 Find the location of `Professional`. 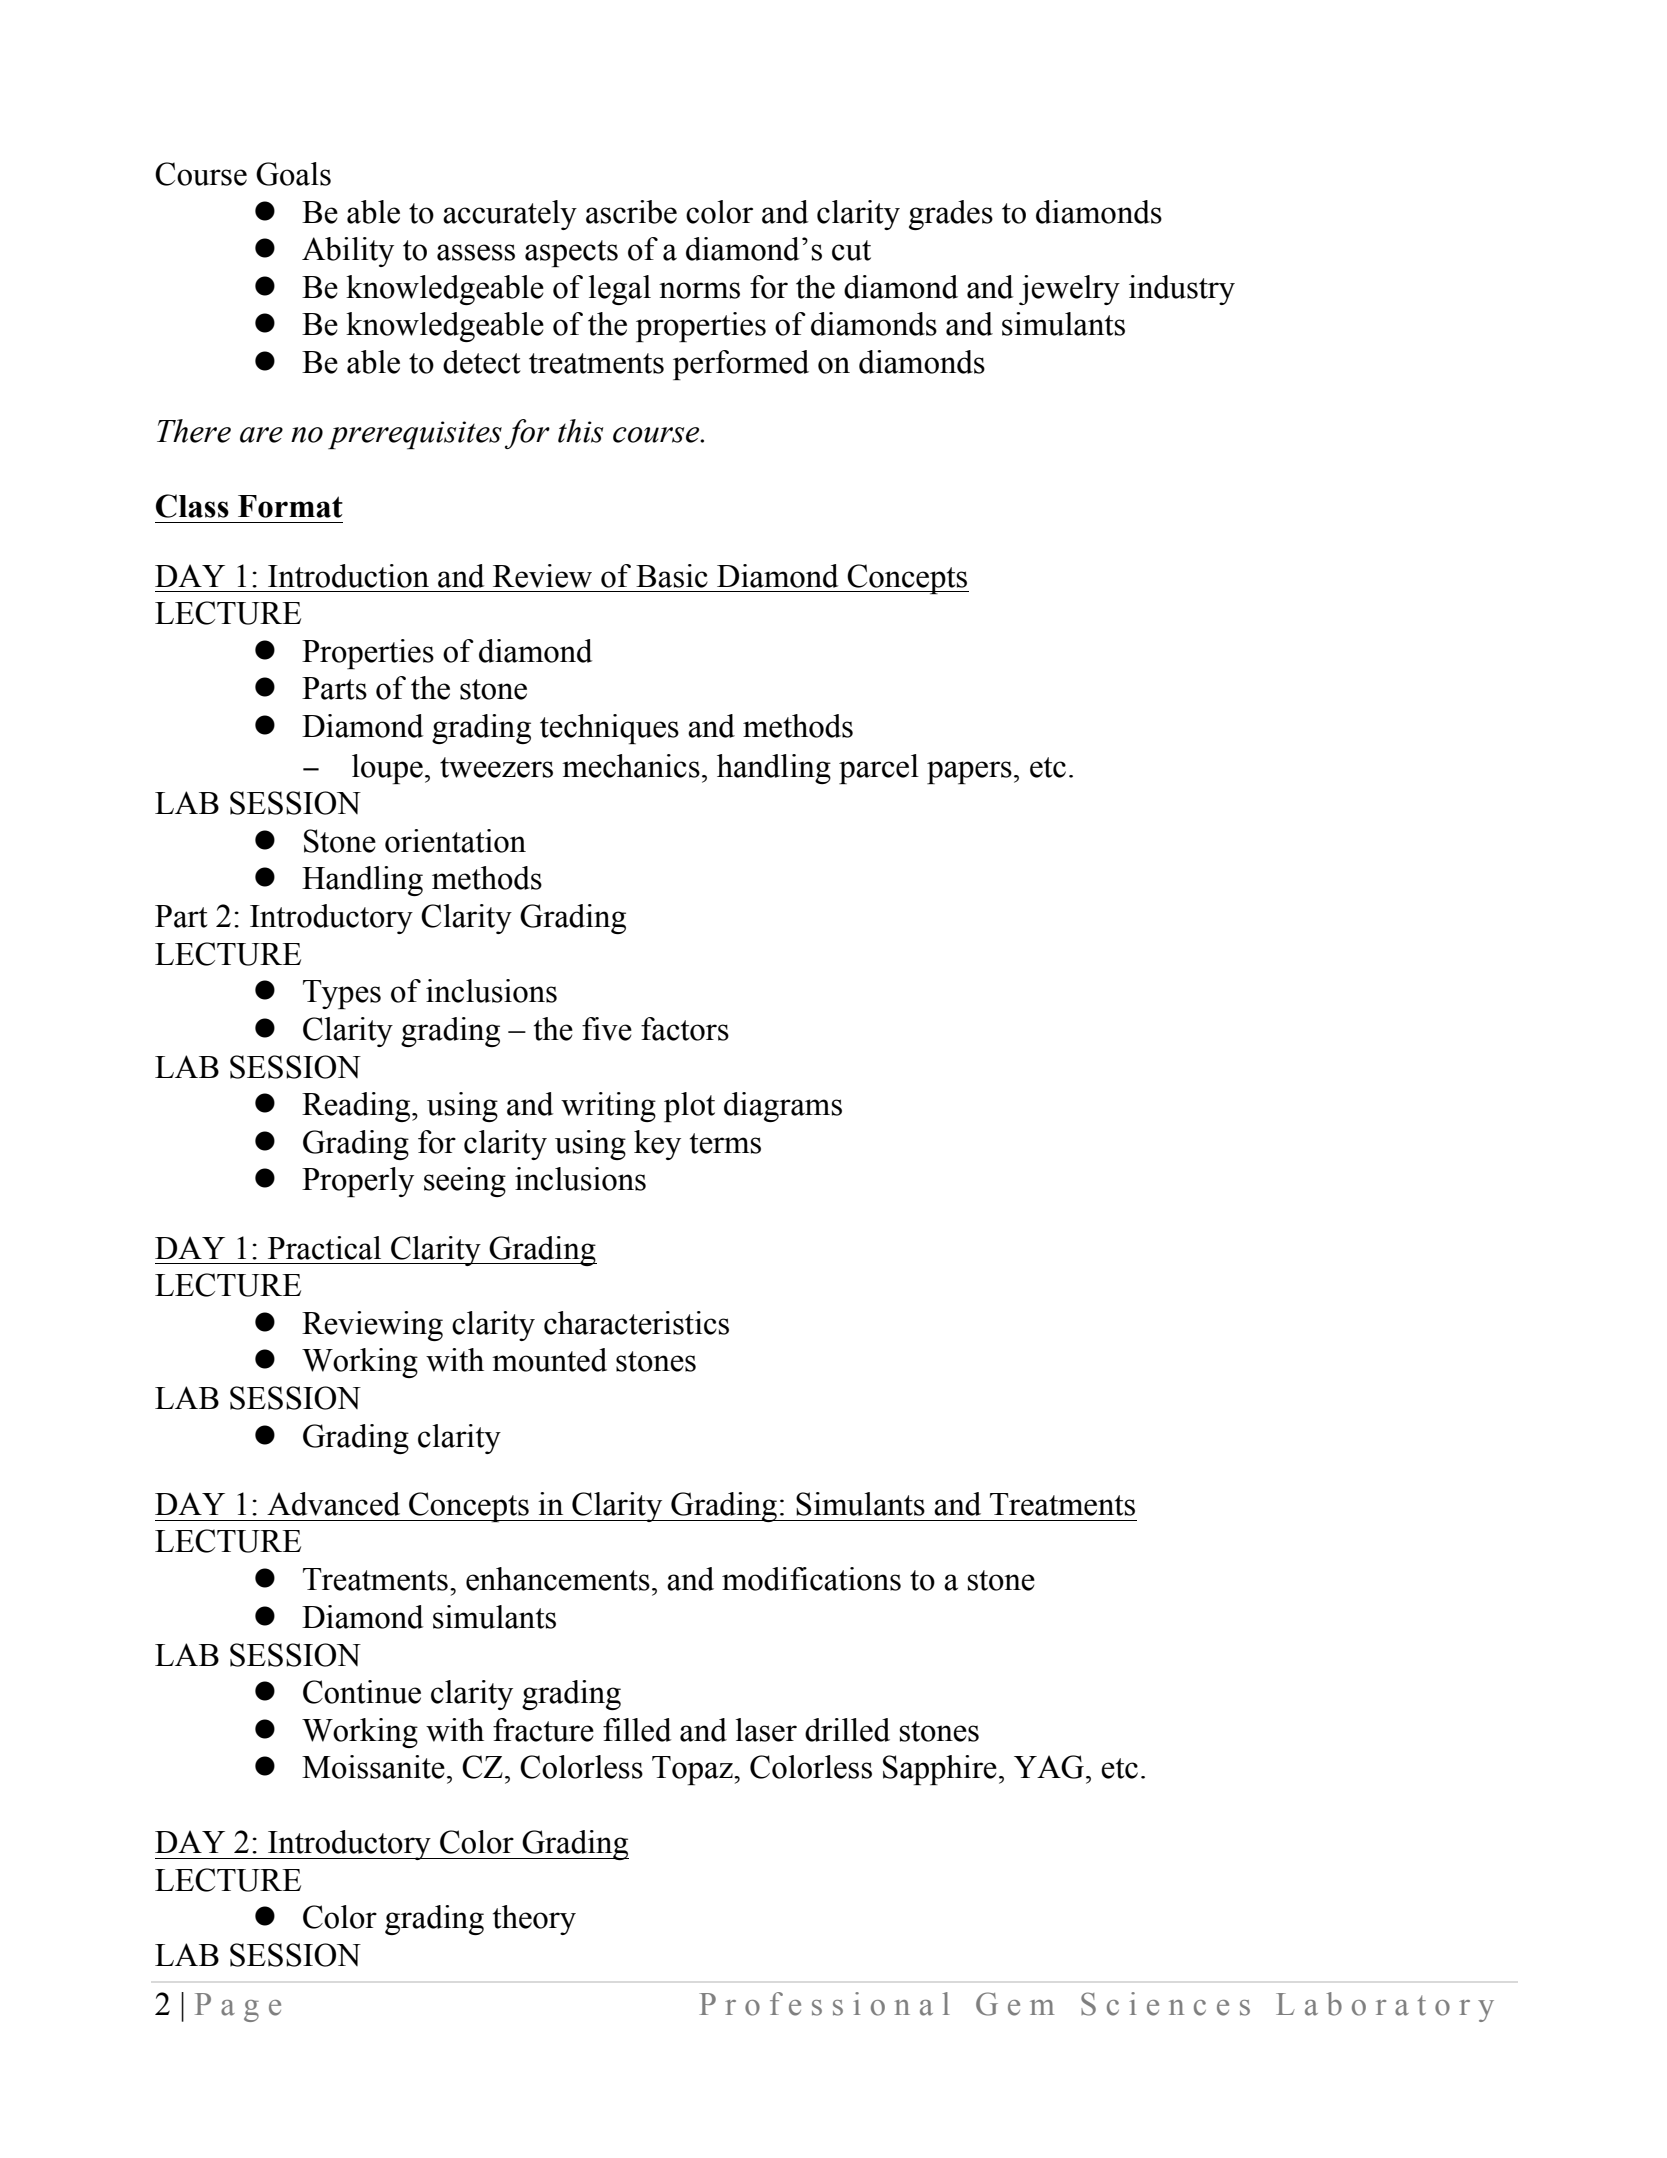

Professional is located at coordinates (824, 2004).
